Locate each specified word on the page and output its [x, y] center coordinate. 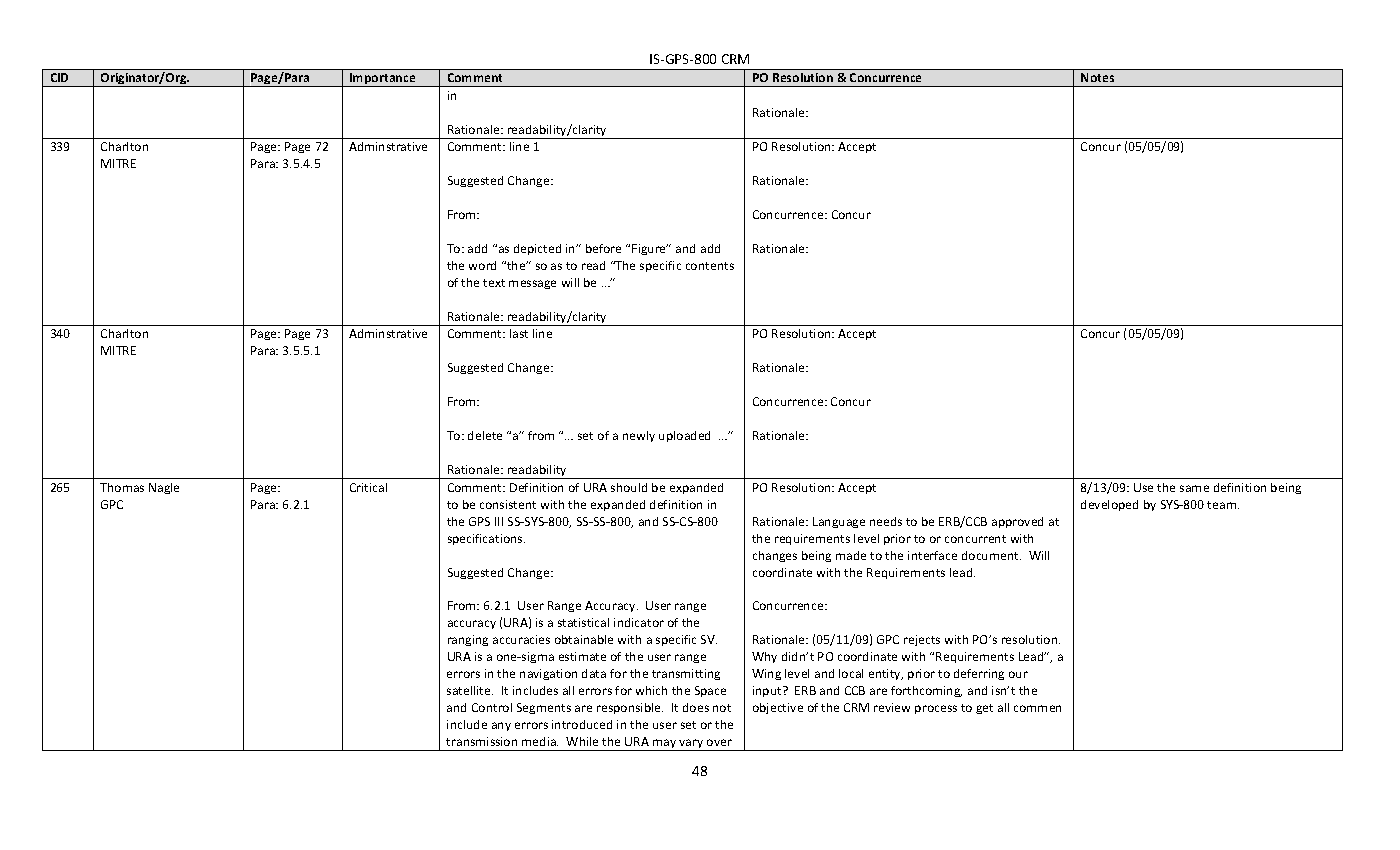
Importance [383, 80]
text [494, 283]
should [629, 487]
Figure [650, 249]
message [532, 284]
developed [1109, 505]
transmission [481, 741]
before [603, 248]
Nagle [164, 488]
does [696, 707]
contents [710, 266]
